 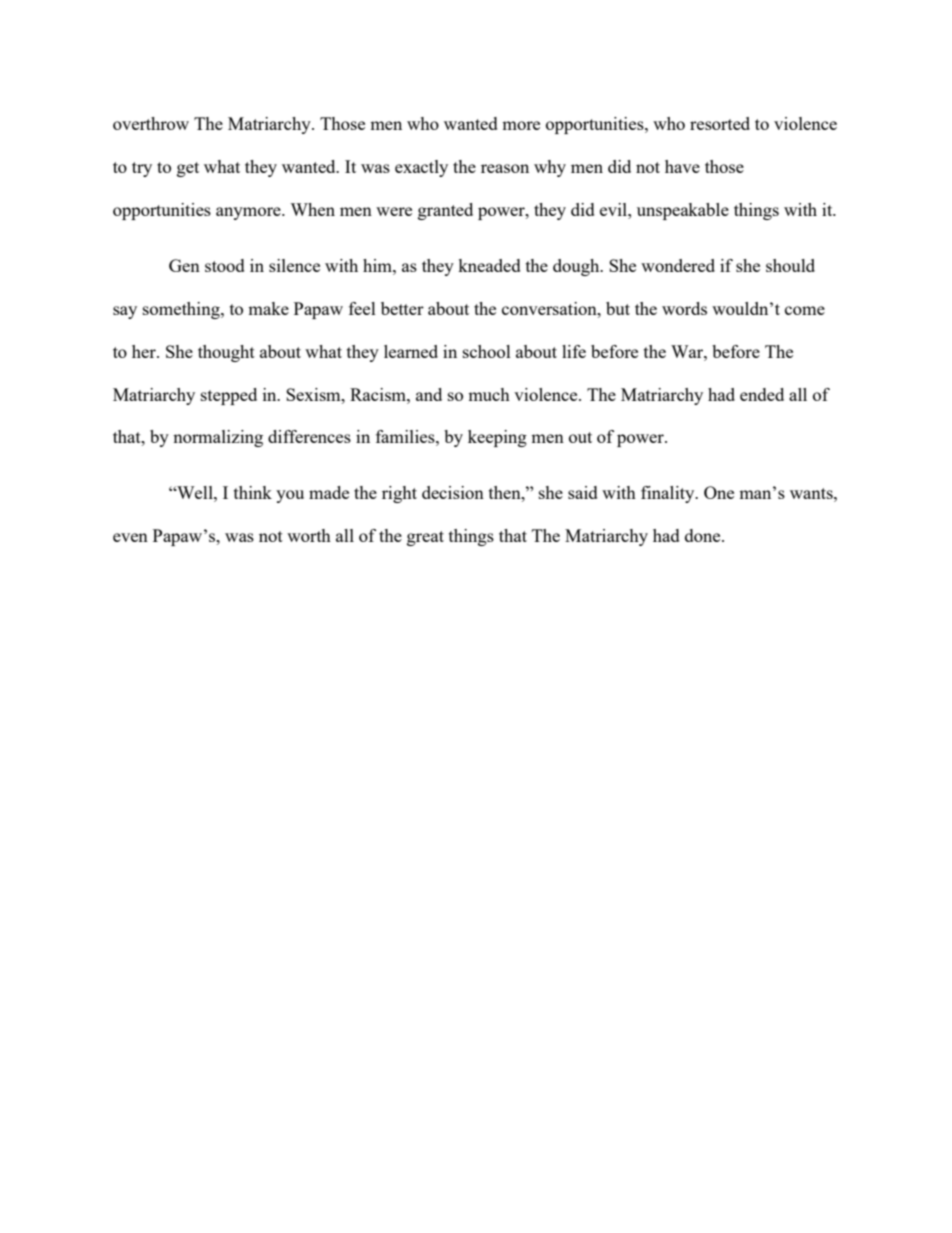 I want to click on school, so click(x=487, y=351).
